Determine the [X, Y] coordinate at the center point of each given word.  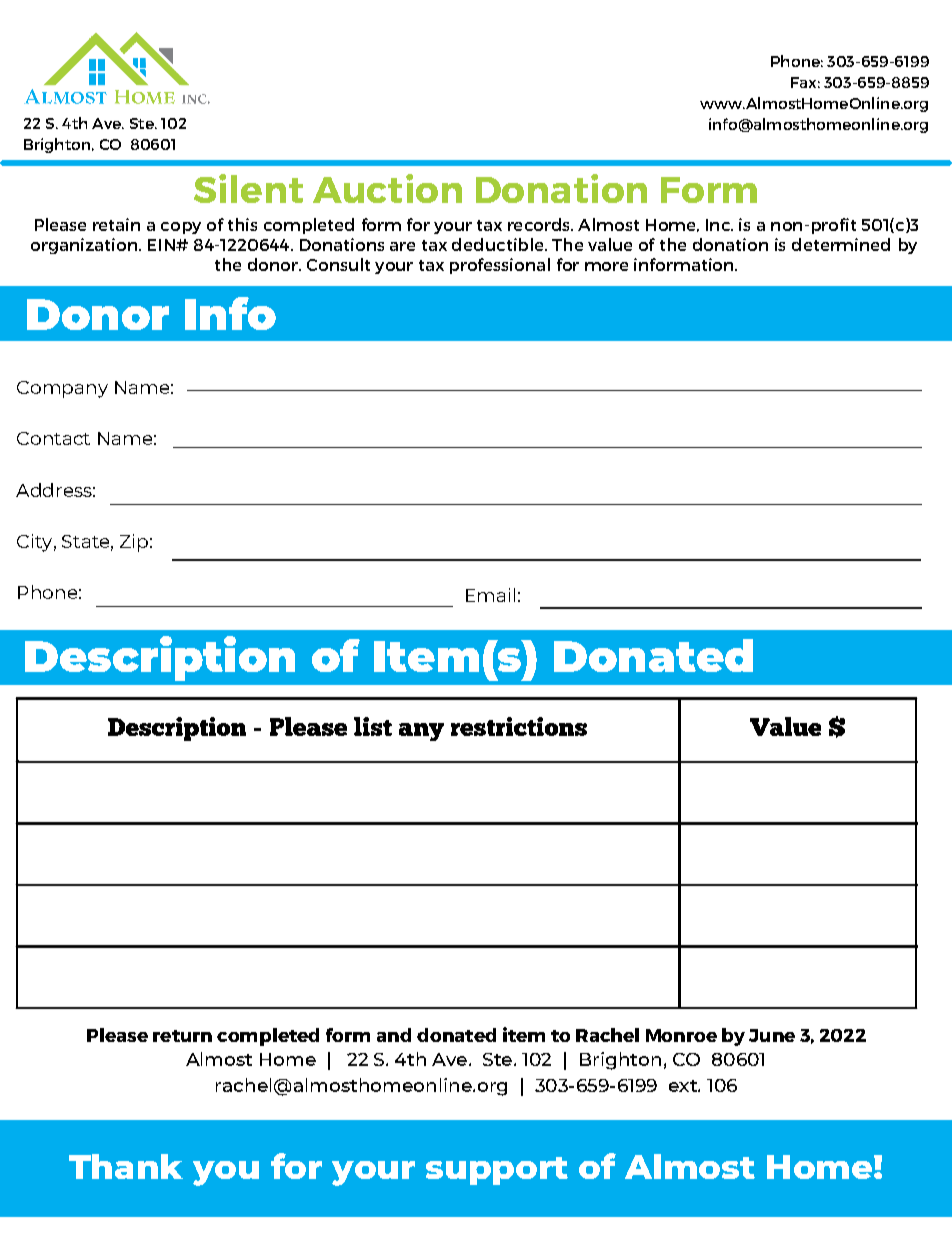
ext [684, 1086]
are [402, 246]
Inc [719, 225]
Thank [126, 1166]
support [497, 1171]
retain [116, 224]
